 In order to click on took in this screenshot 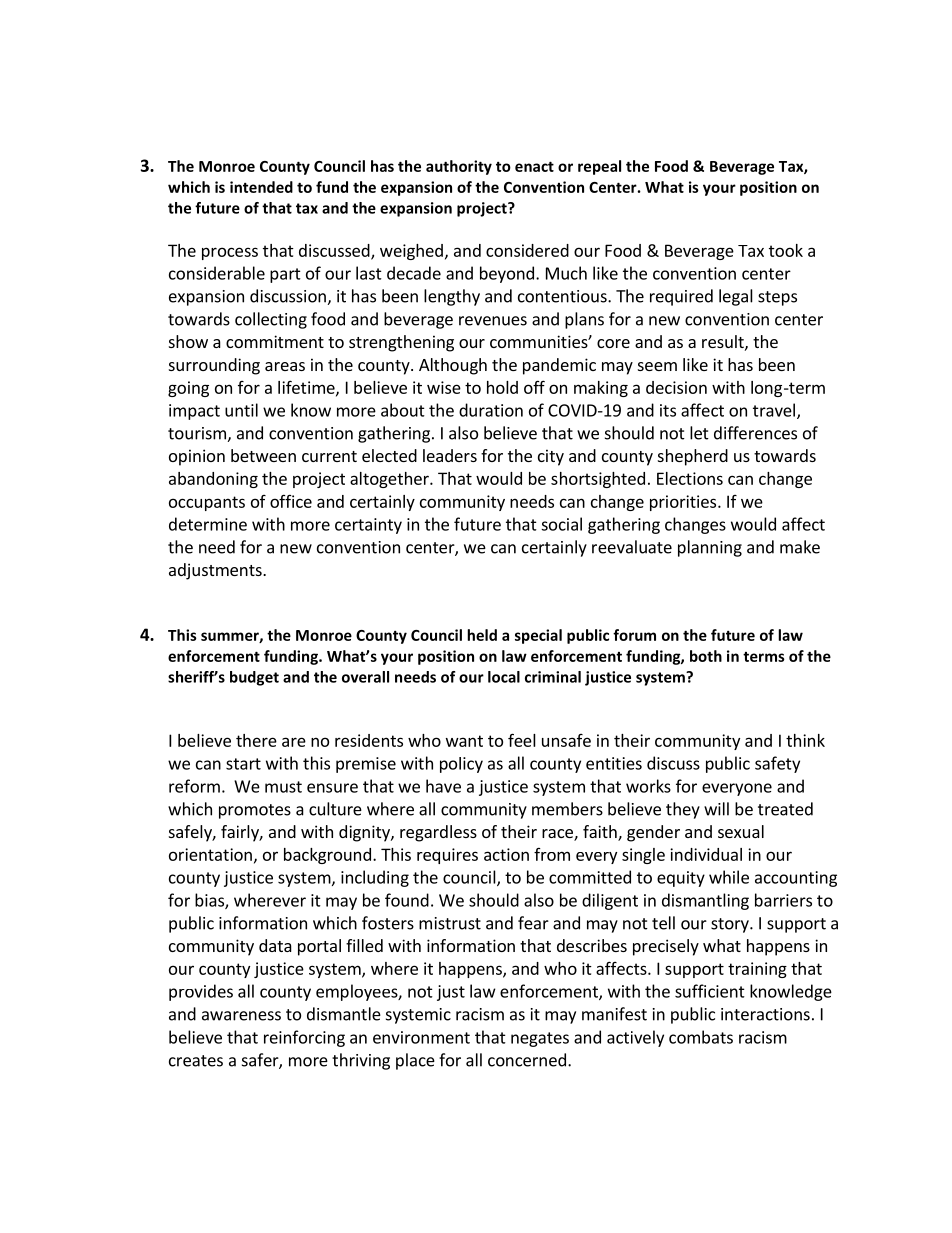, I will do `click(786, 250)`.
